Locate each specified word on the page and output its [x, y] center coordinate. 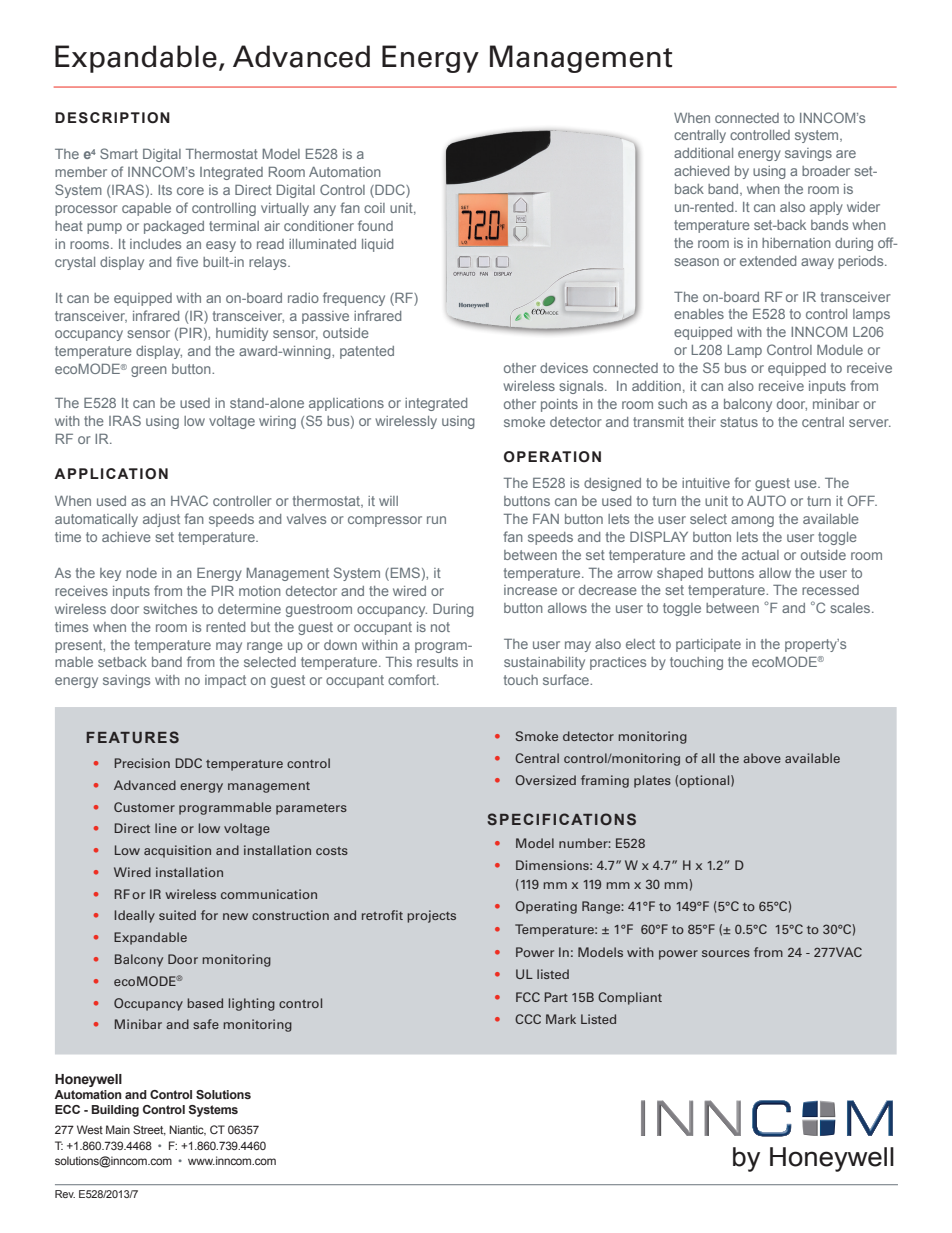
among [752, 521]
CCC [528, 1019]
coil [374, 208]
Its [165, 190]
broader [826, 171]
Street [149, 1130]
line [166, 828]
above [762, 758]
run [436, 520]
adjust [161, 520]
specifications [561, 819]
